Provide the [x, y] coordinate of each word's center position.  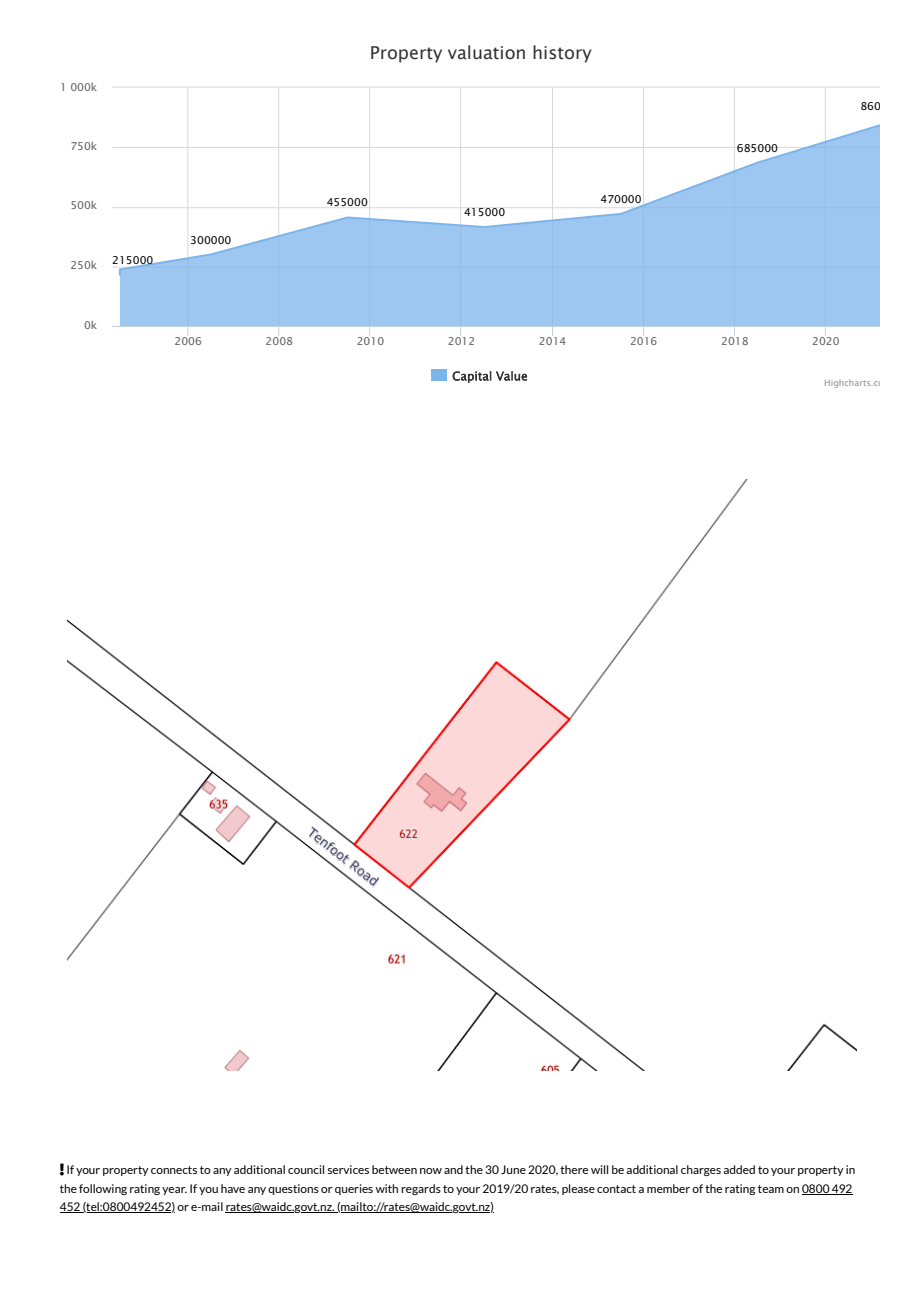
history [562, 54]
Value [511, 376]
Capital [472, 377]
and [453, 1169]
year [174, 1191]
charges [701, 1170]
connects [174, 1170]
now [431, 1171]
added [739, 1169]
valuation [486, 52]
